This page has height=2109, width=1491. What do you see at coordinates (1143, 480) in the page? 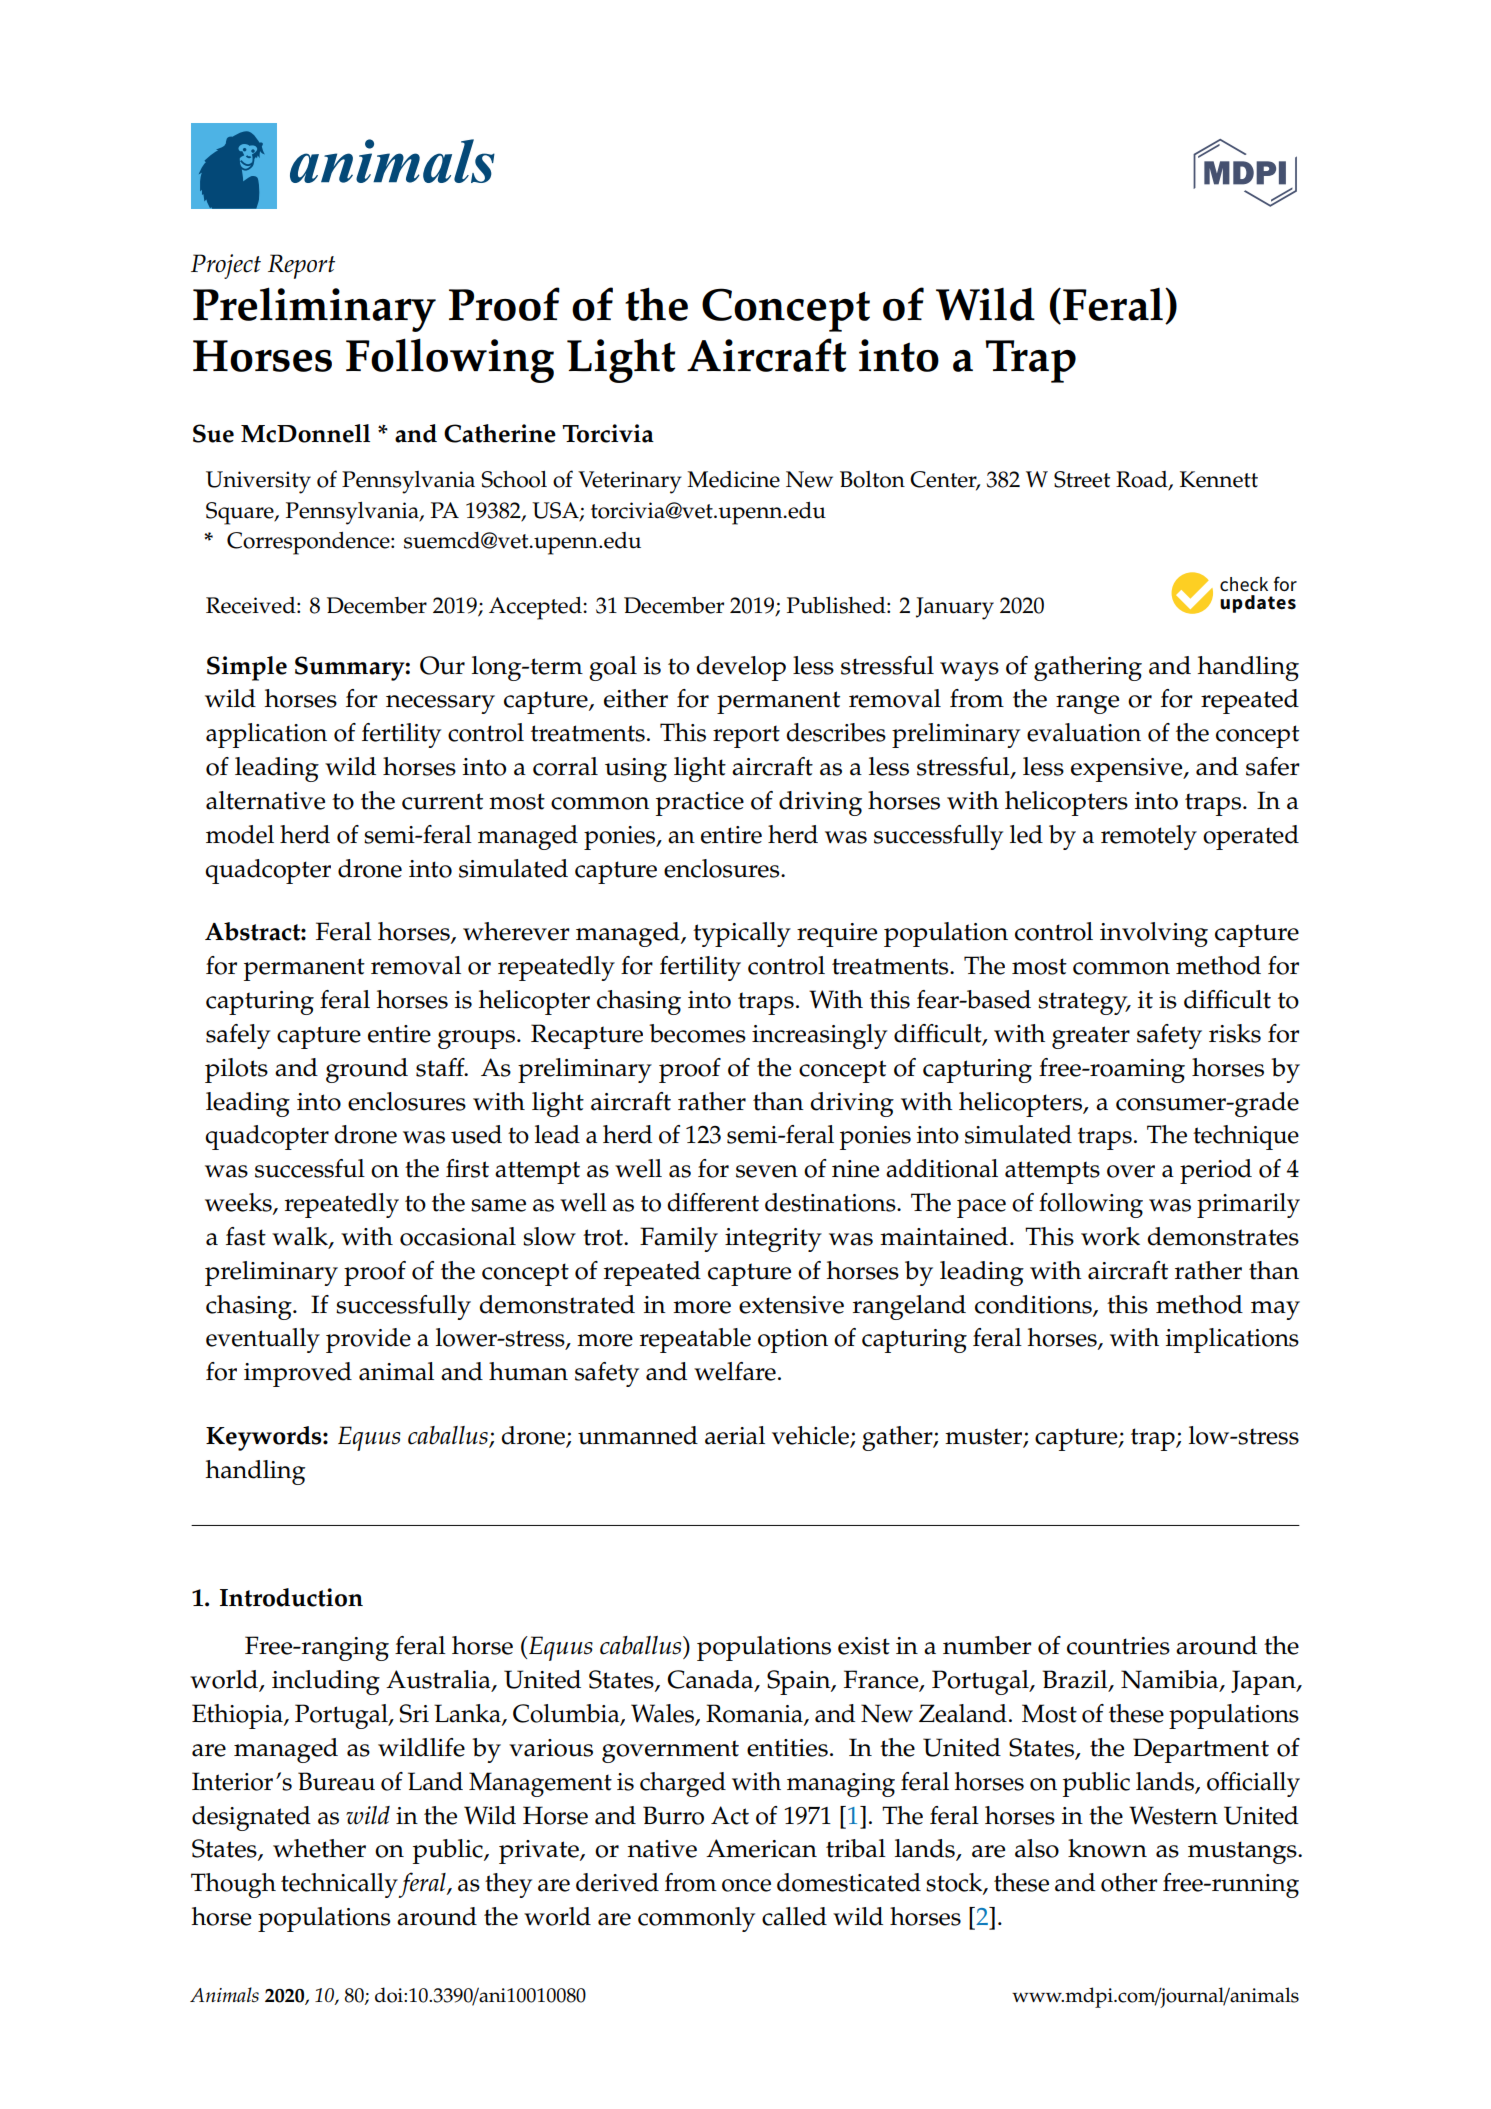
I see `Road` at bounding box center [1143, 480].
